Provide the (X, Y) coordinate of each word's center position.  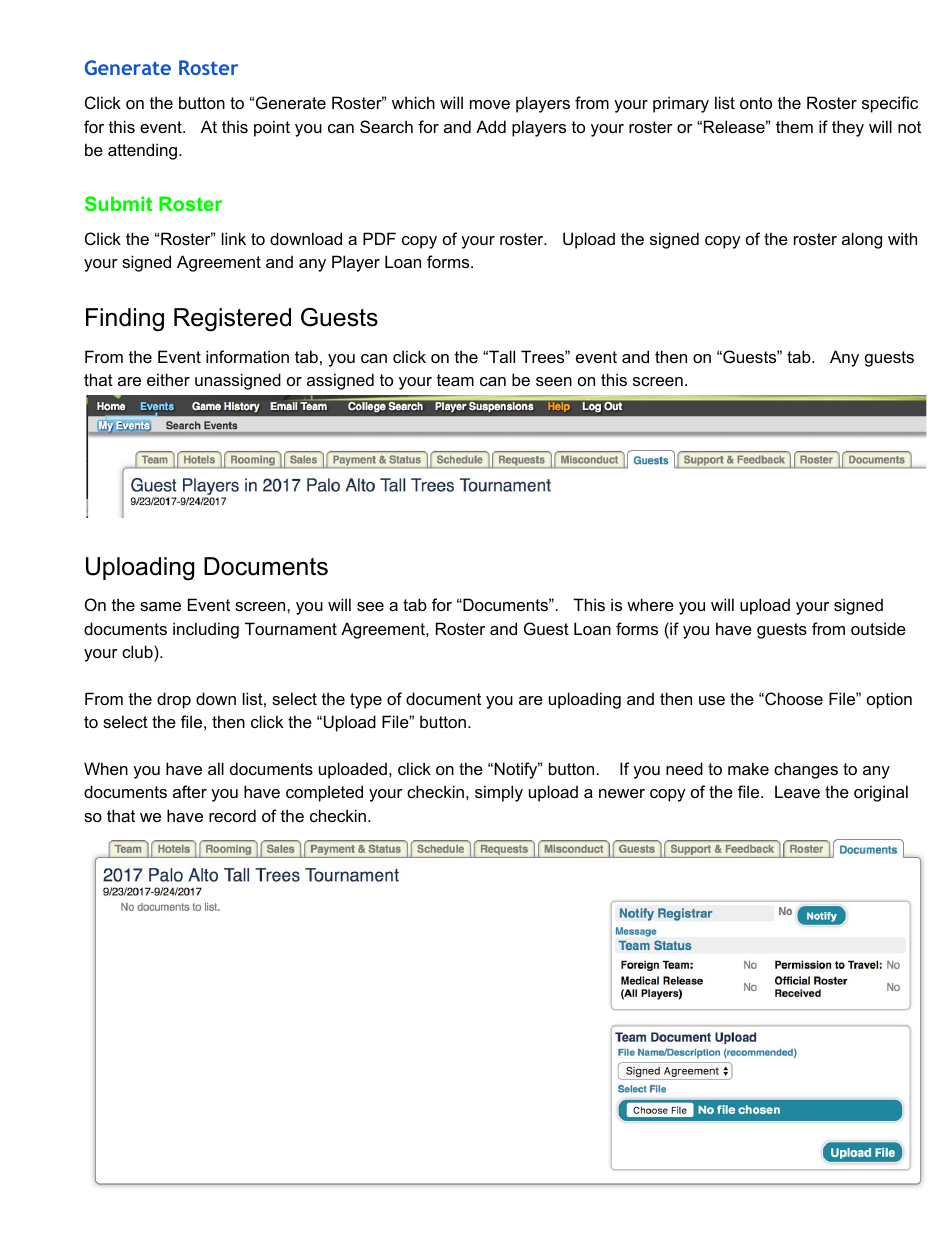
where (650, 604)
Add (491, 126)
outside (878, 628)
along (862, 240)
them (794, 126)
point (272, 128)
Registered (232, 320)
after (190, 791)
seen (554, 381)
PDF (379, 238)
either (168, 379)
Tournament (291, 628)
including (206, 630)
